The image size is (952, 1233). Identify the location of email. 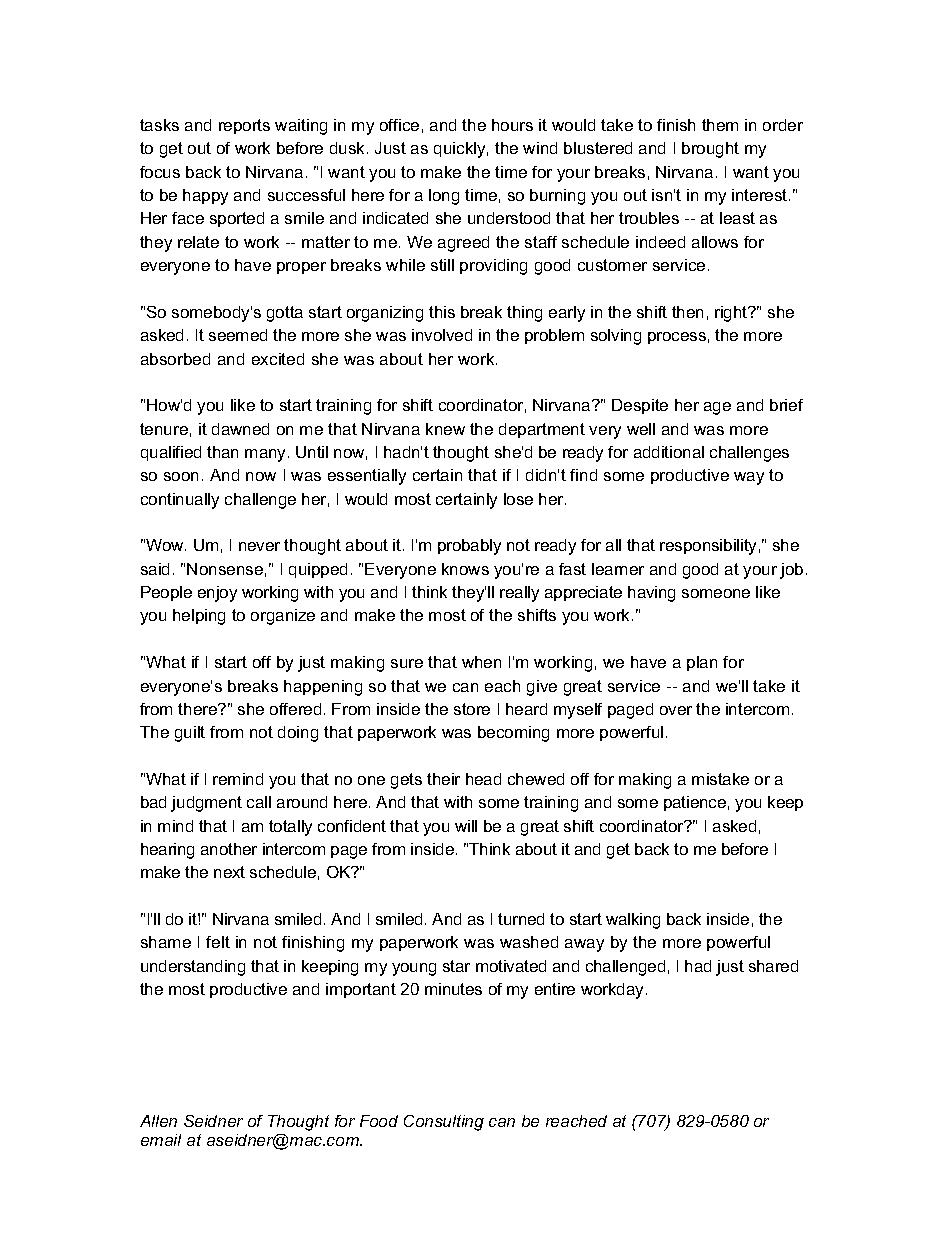
(161, 1140).
